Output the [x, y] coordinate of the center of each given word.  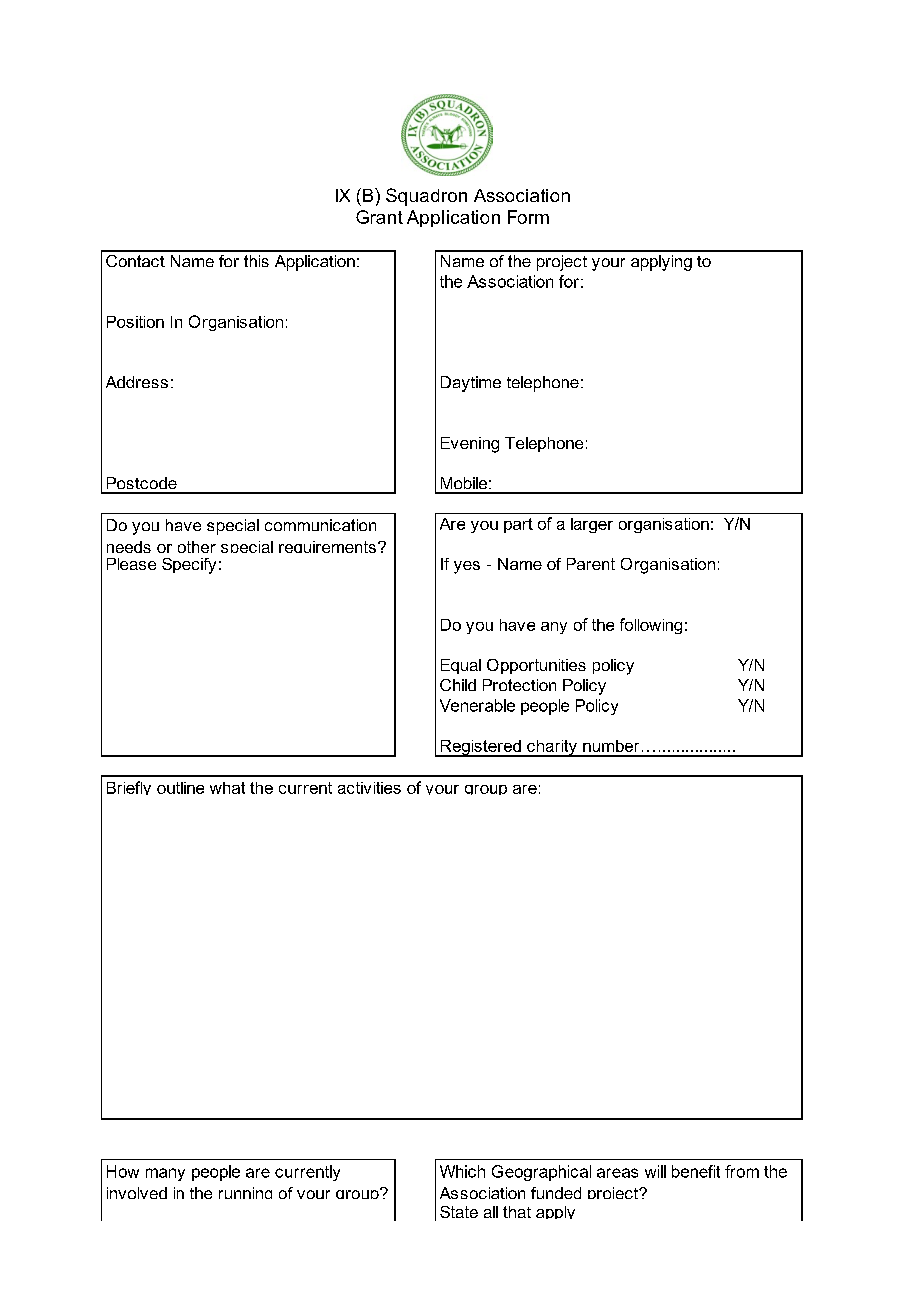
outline [180, 788]
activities [369, 788]
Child [458, 685]
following [651, 626]
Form [528, 217]
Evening [470, 445]
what [227, 788]
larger [592, 525]
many [165, 1174]
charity [552, 748]
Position [135, 322]
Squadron [426, 197]
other [197, 547]
